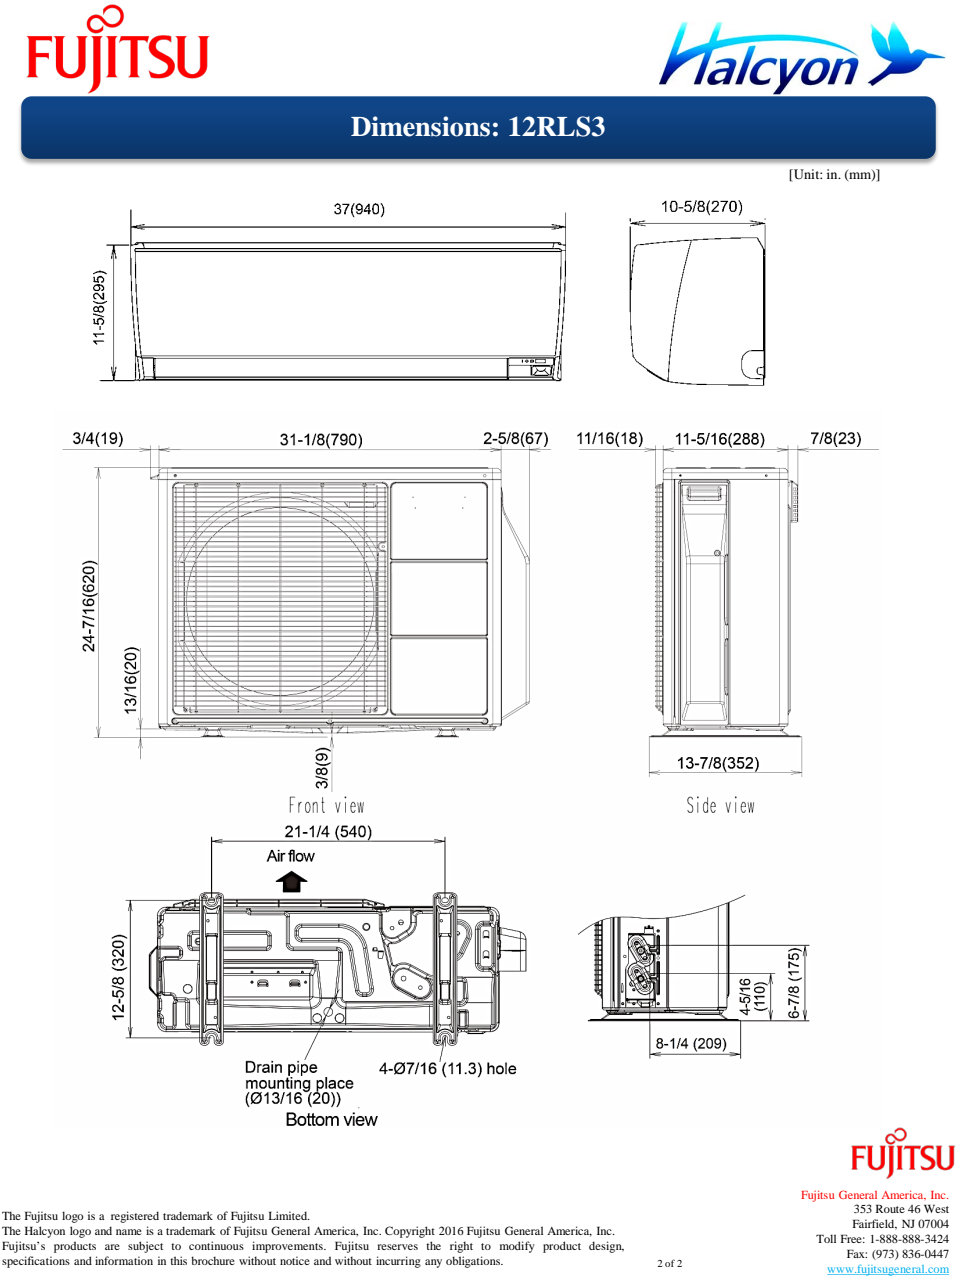 This screenshot has height=1276, width=957. I want to click on Route, so click(890, 1208).
